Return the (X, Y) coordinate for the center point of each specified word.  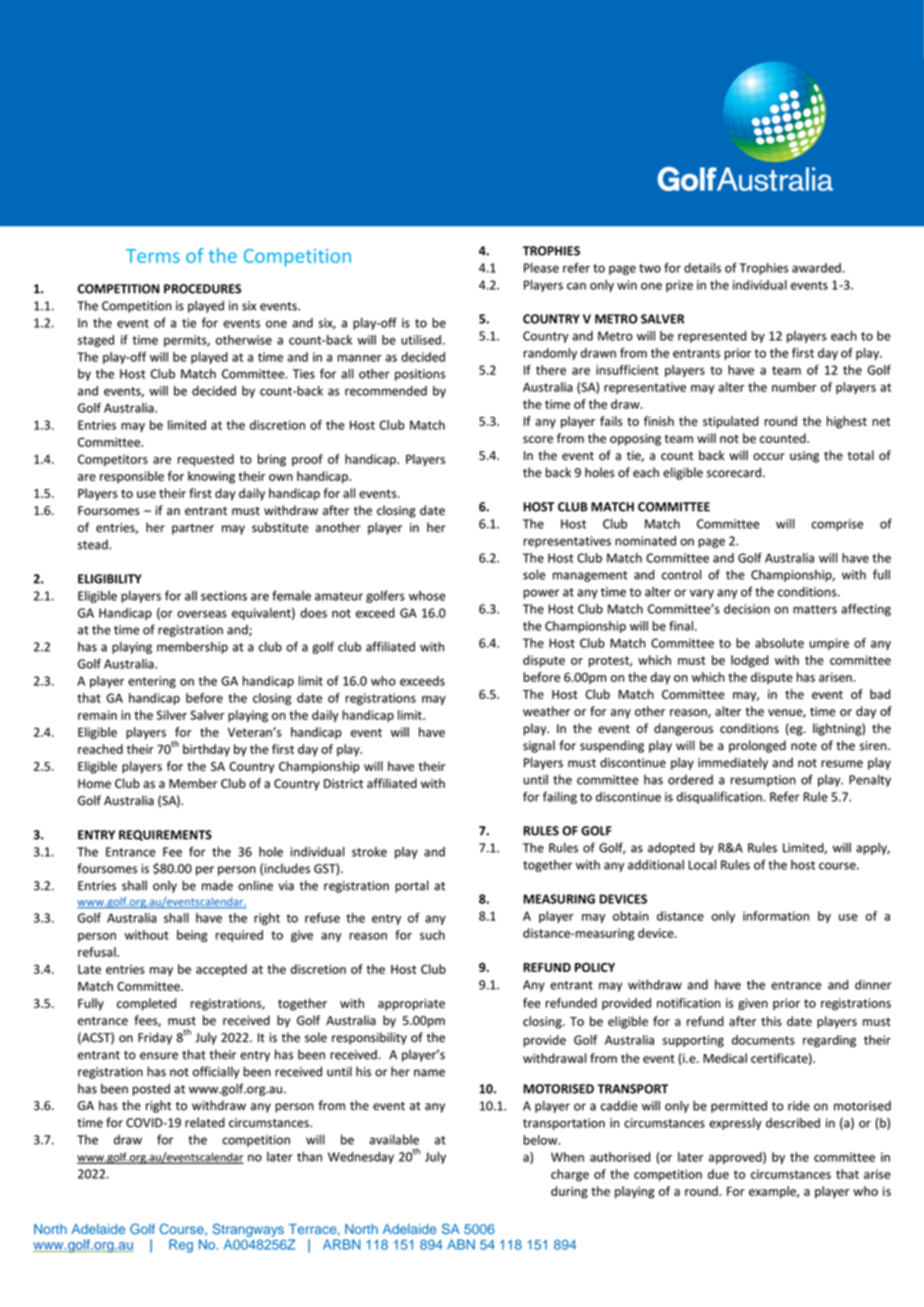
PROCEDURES (202, 289)
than (309, 1157)
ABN (461, 1244)
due (718, 1174)
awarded (816, 268)
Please (541, 268)
